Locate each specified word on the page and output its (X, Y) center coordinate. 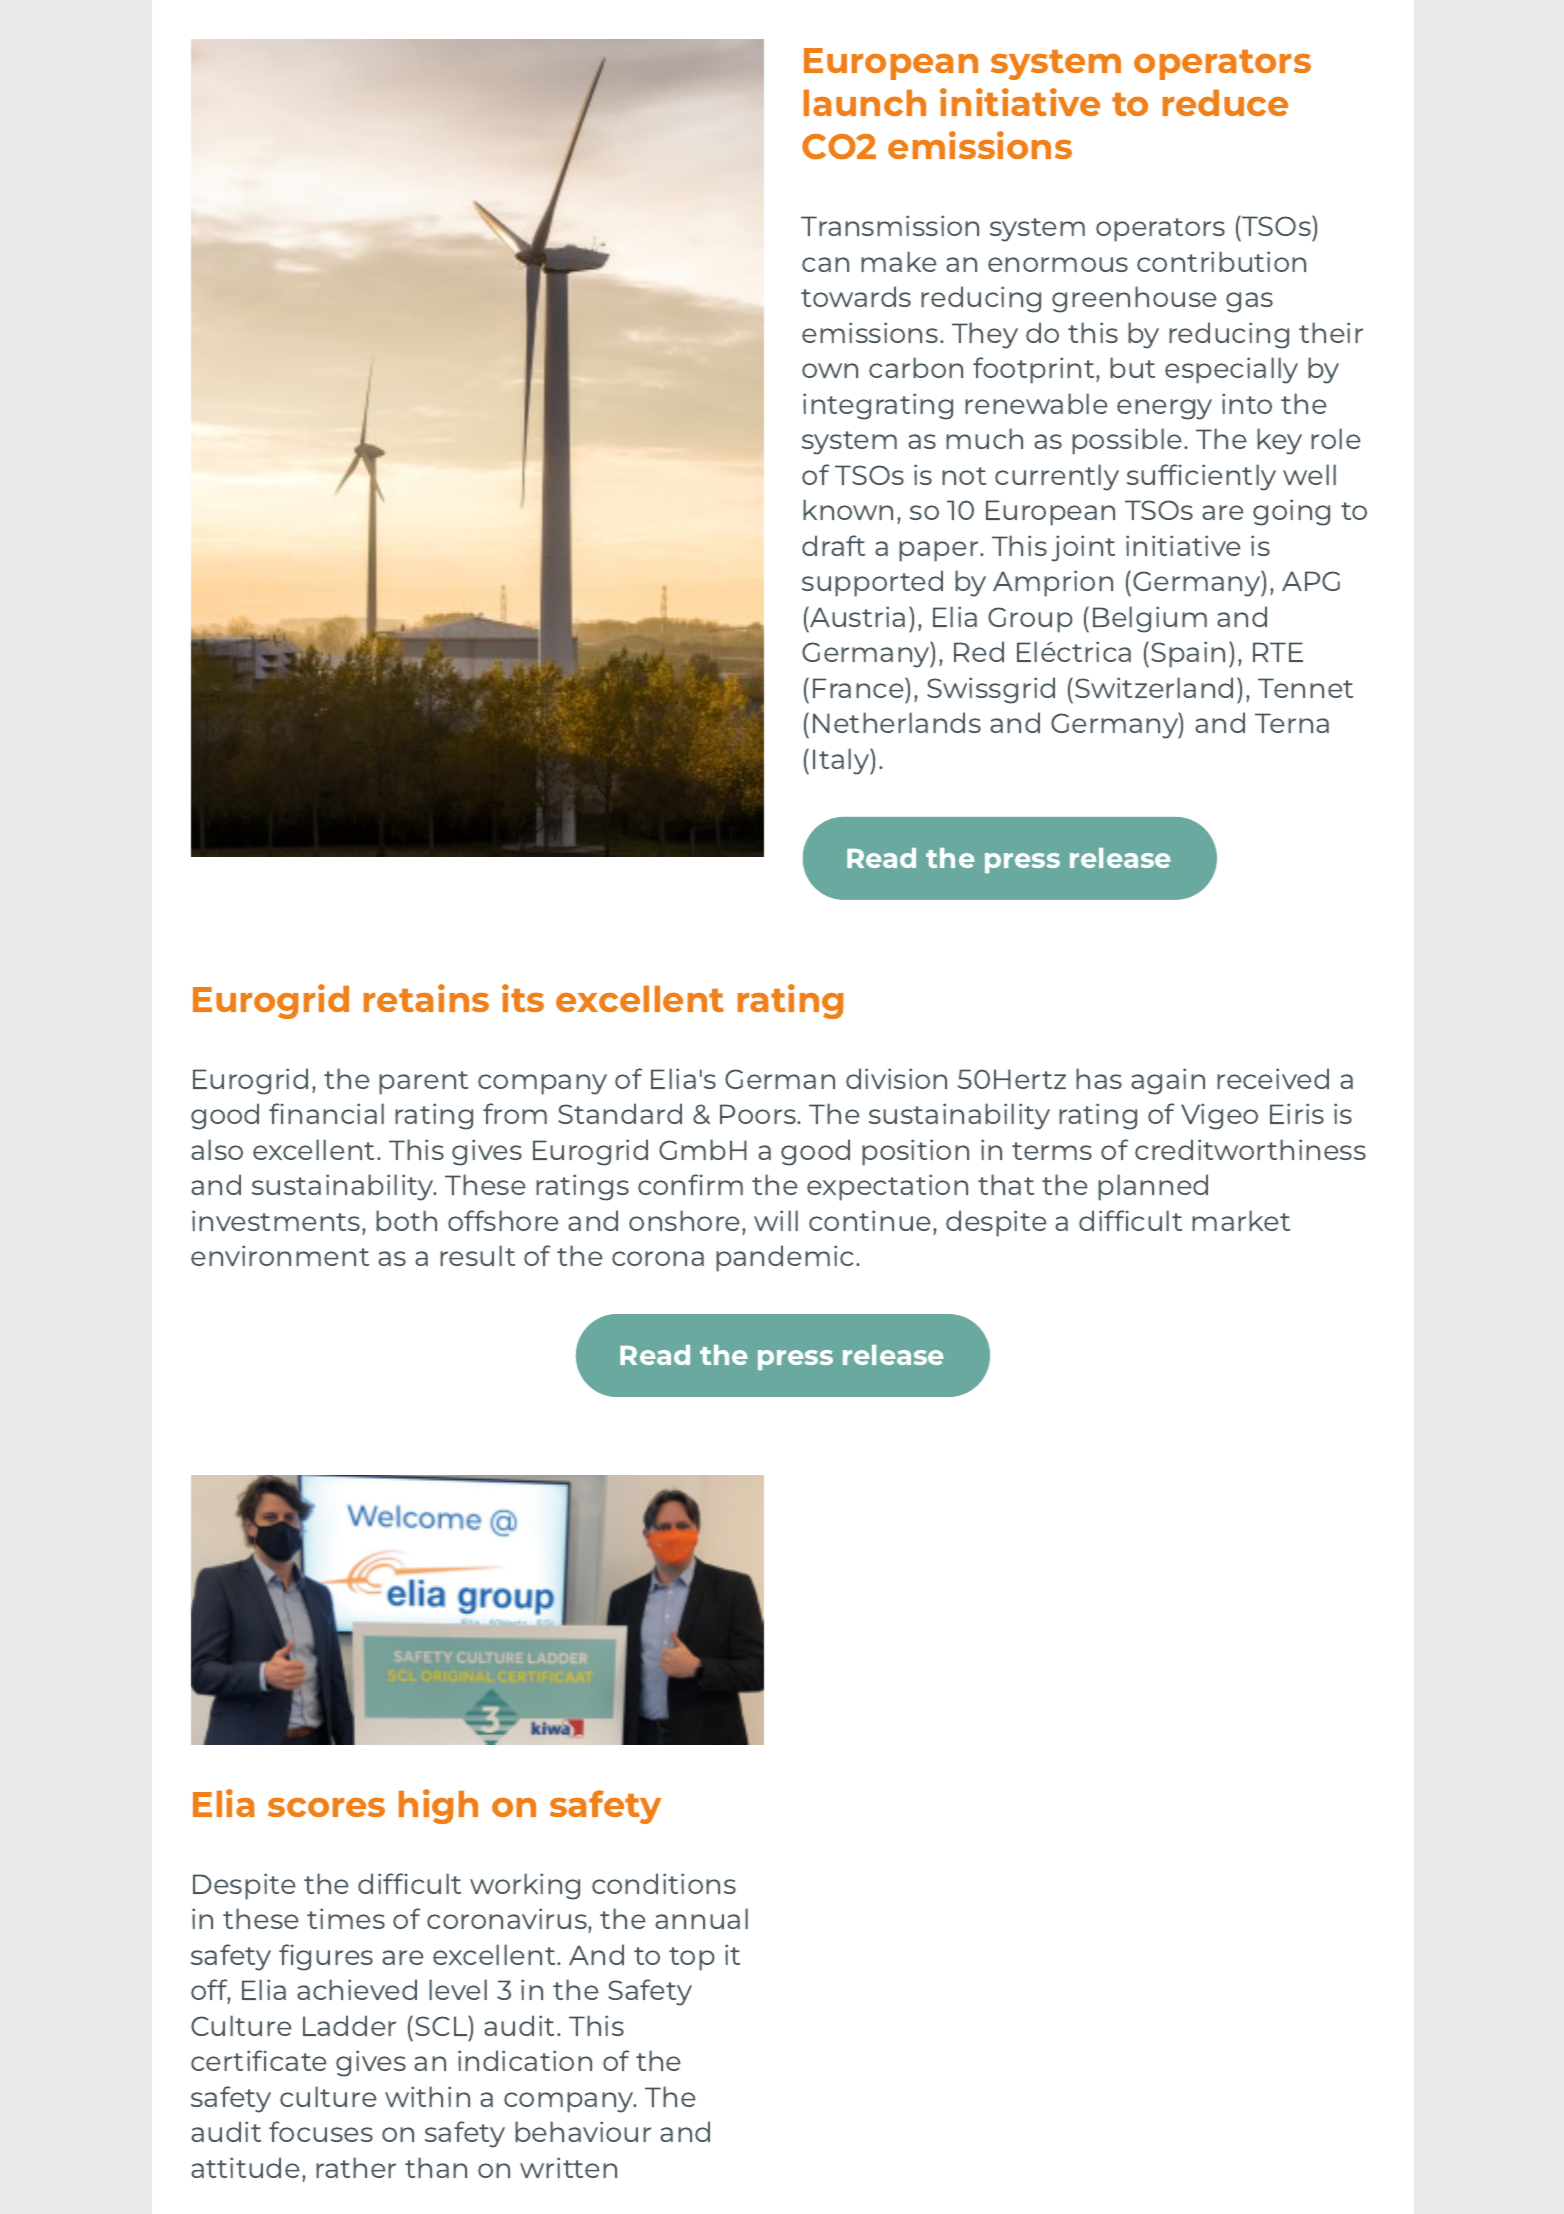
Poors (759, 1114)
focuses (321, 2131)
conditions (664, 1883)
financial (326, 1113)
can (825, 264)
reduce (1225, 103)
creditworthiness (1250, 1149)
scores (326, 1807)
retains (426, 998)
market (1241, 1220)
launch (865, 103)
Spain (1188, 654)
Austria (856, 616)
